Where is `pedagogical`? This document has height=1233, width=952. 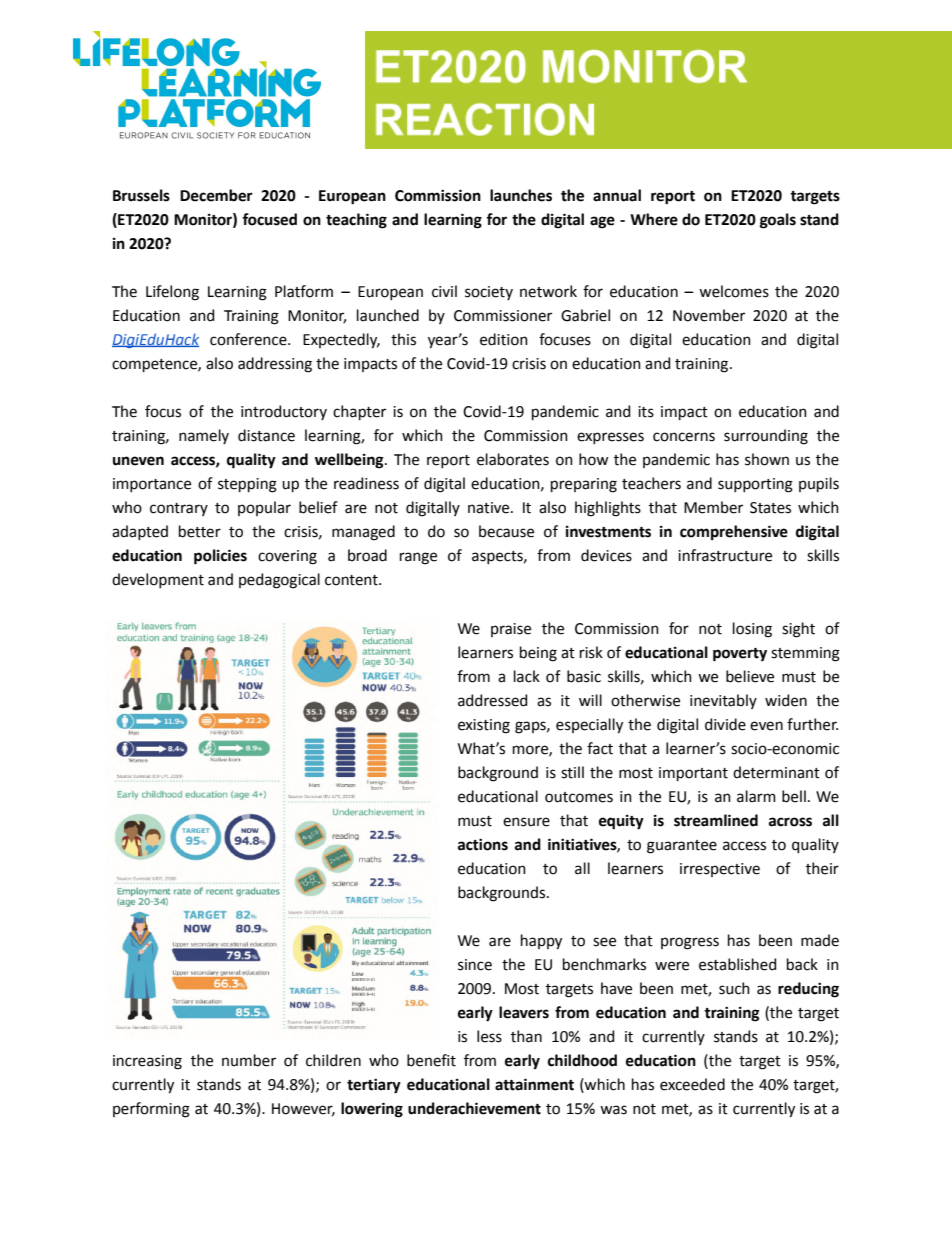 pedagogical is located at coordinates (279, 581).
